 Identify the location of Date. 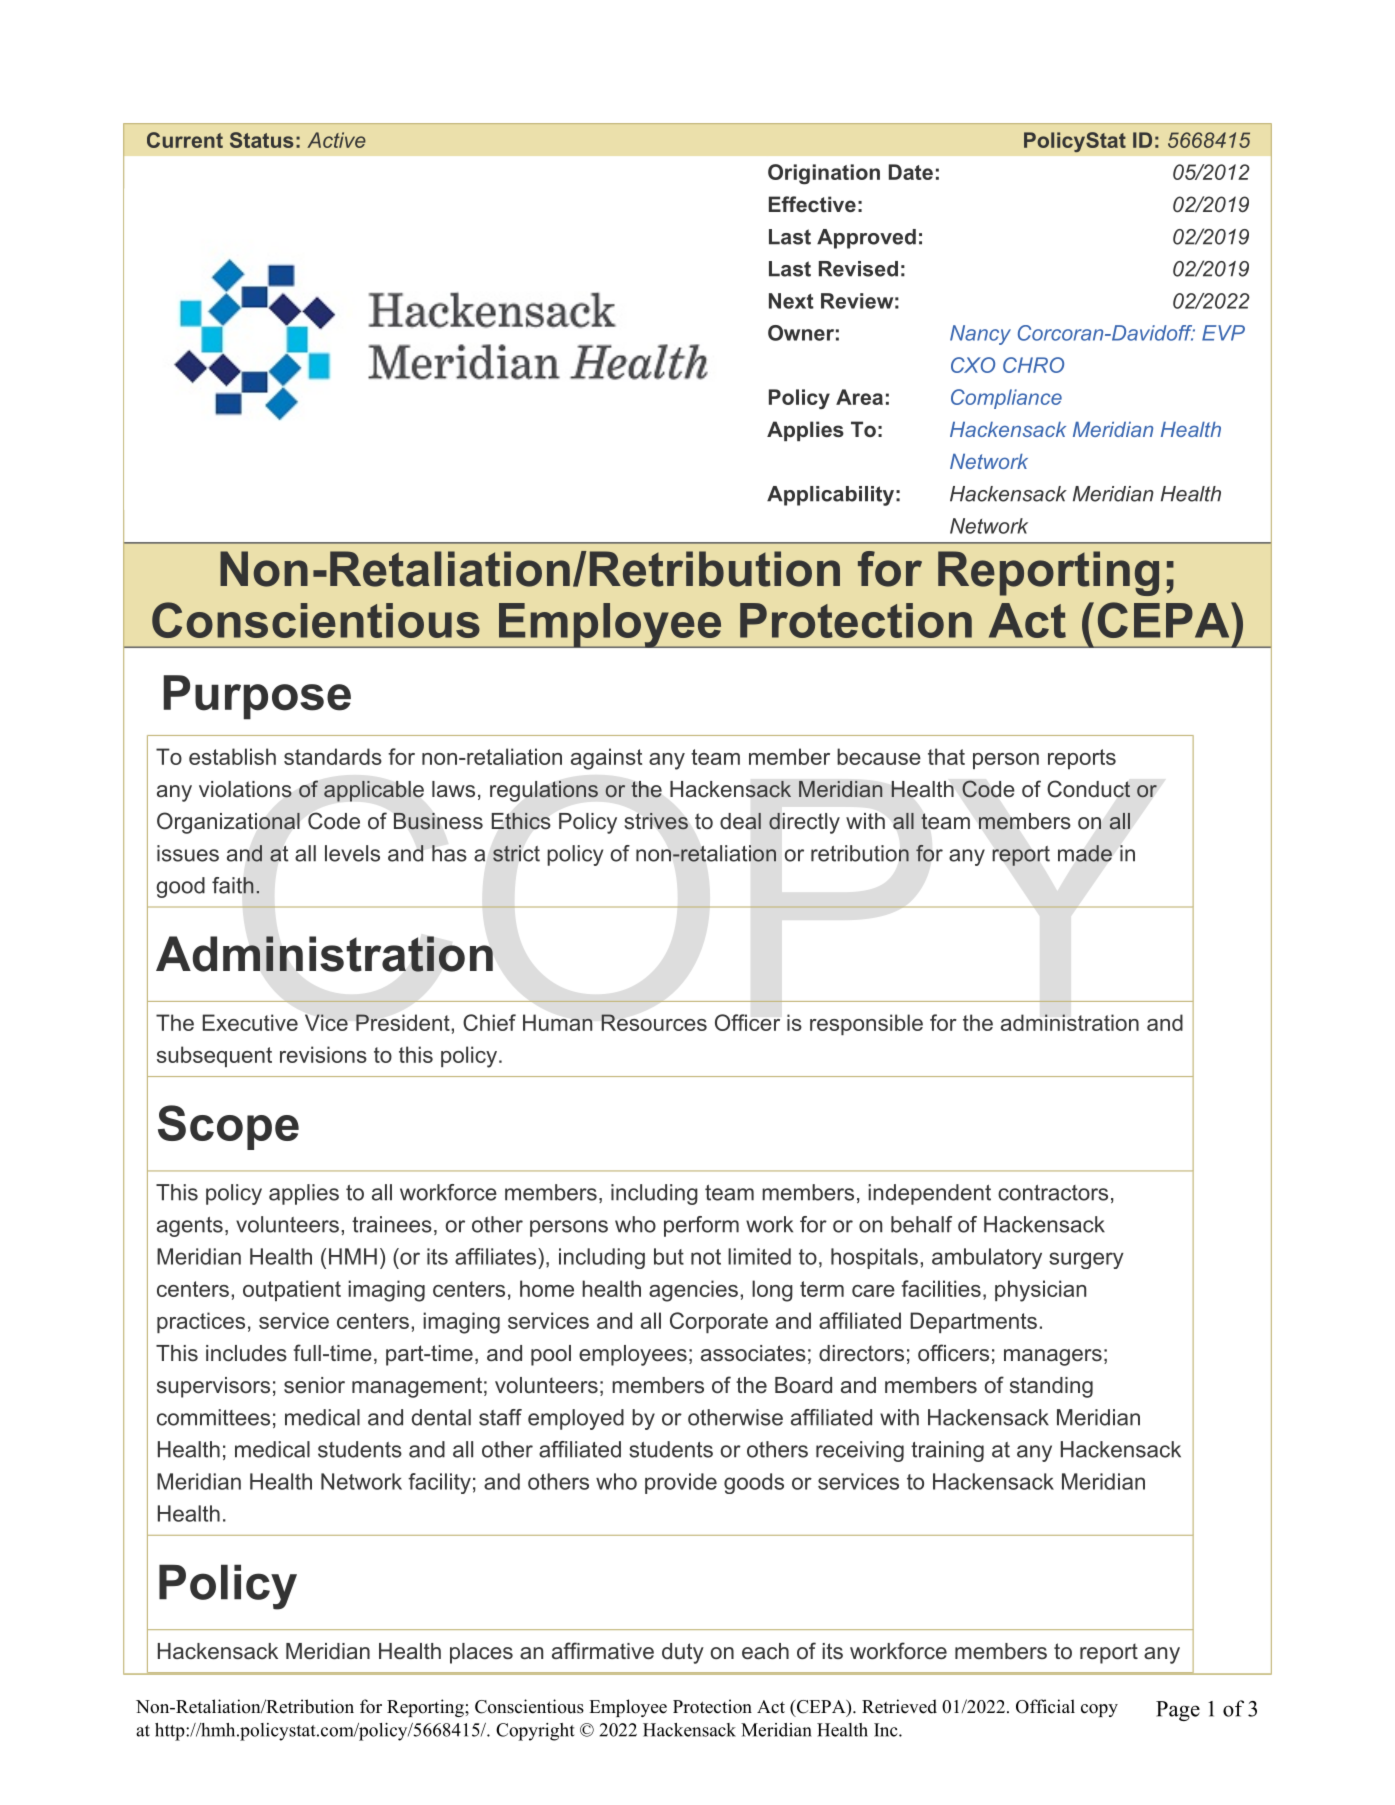
(911, 172).
